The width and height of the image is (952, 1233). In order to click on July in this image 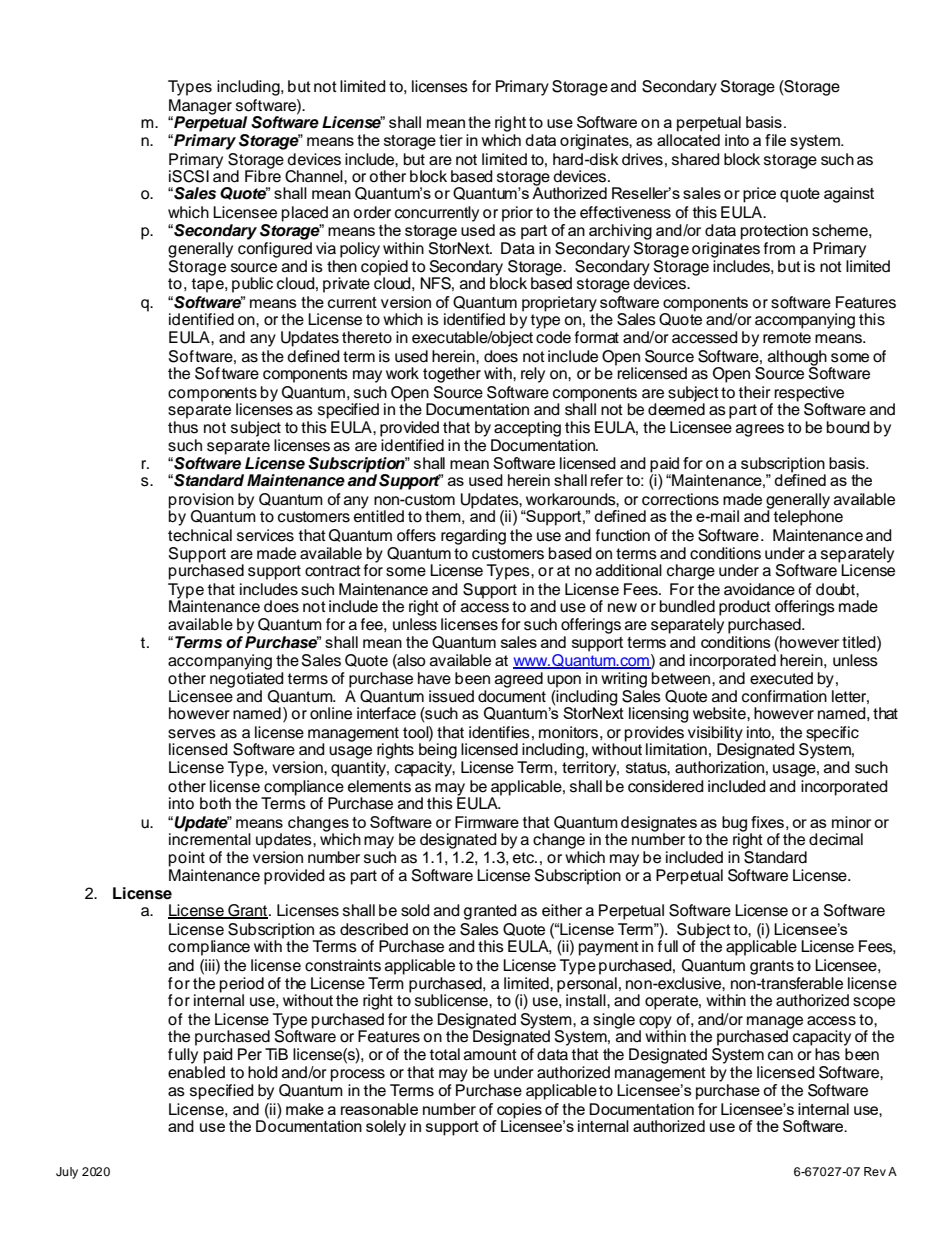, I will do `click(67, 1173)`.
